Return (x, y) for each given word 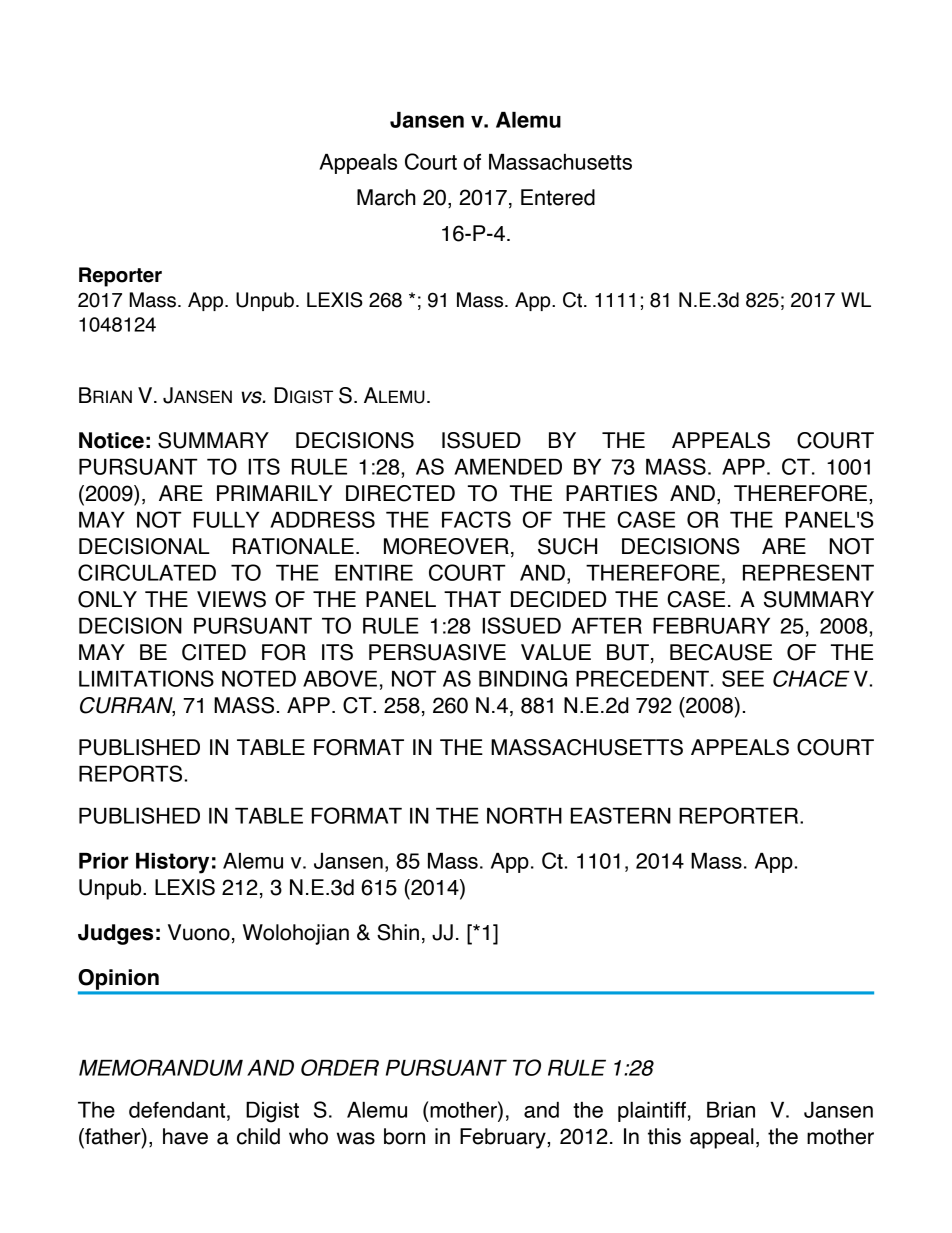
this (664, 1136)
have (185, 1136)
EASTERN (621, 815)
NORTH (524, 815)
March (386, 197)
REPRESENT (808, 572)
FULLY (226, 520)
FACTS (476, 519)
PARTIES (611, 493)
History (172, 863)
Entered (558, 197)
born (404, 1136)
